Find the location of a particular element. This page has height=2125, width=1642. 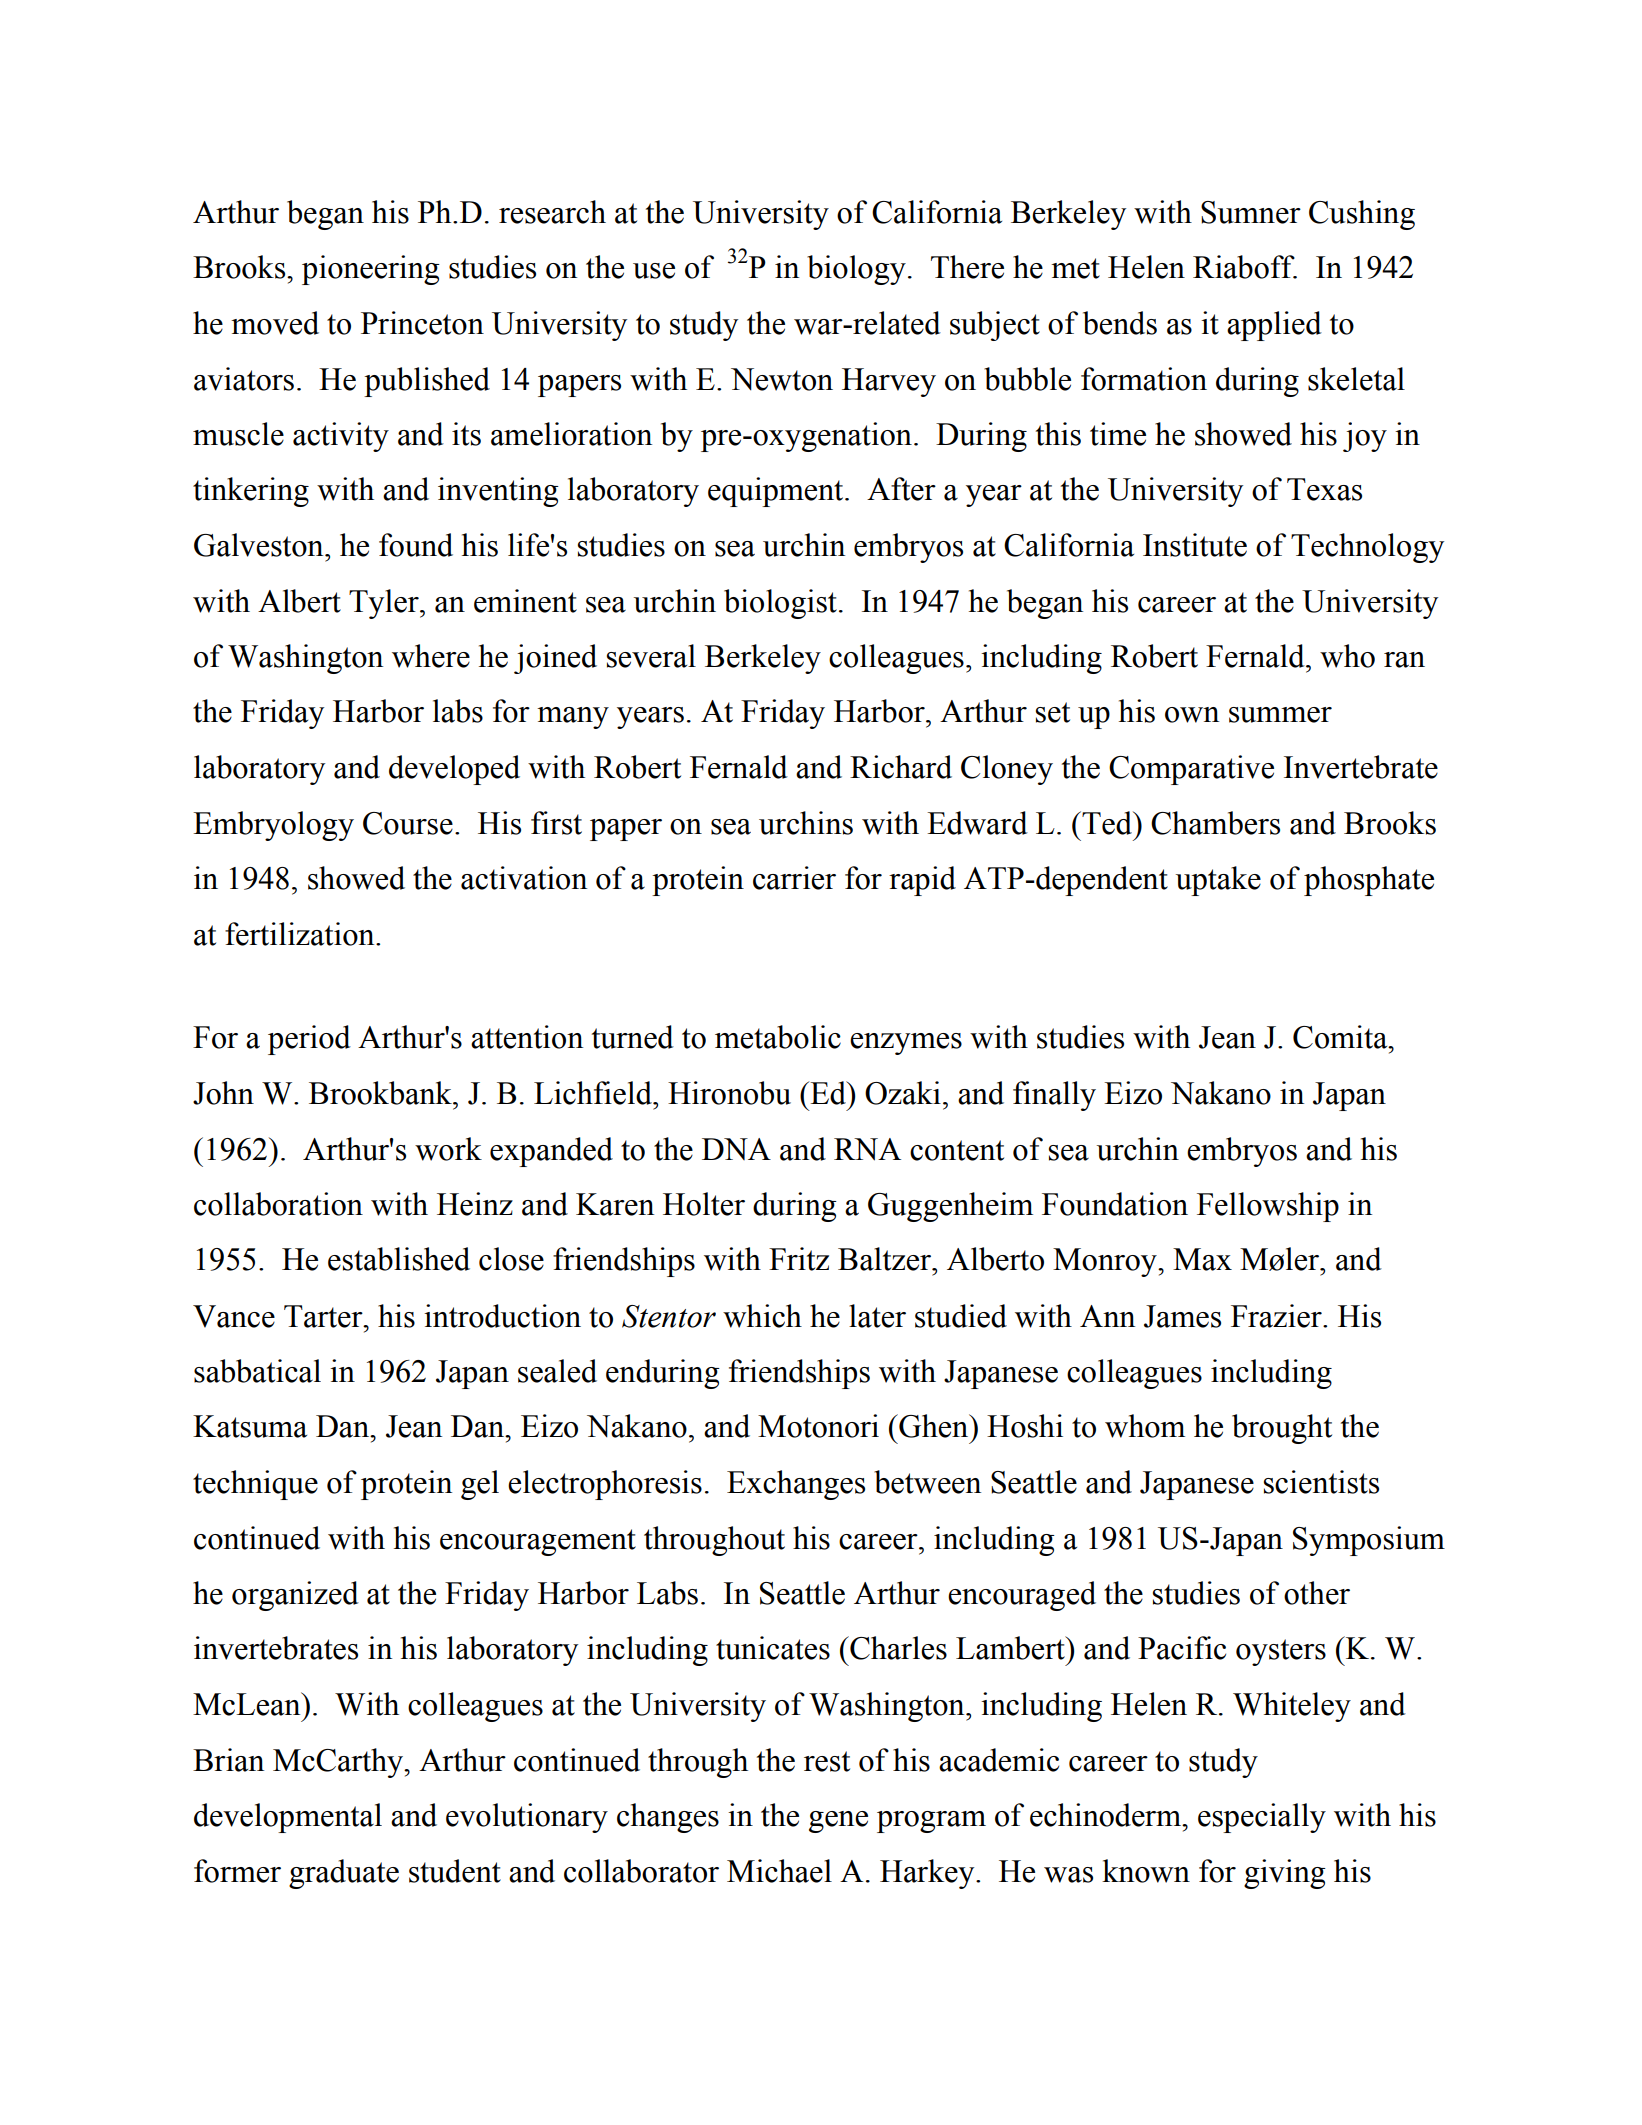

Comparative is located at coordinates (1191, 770).
